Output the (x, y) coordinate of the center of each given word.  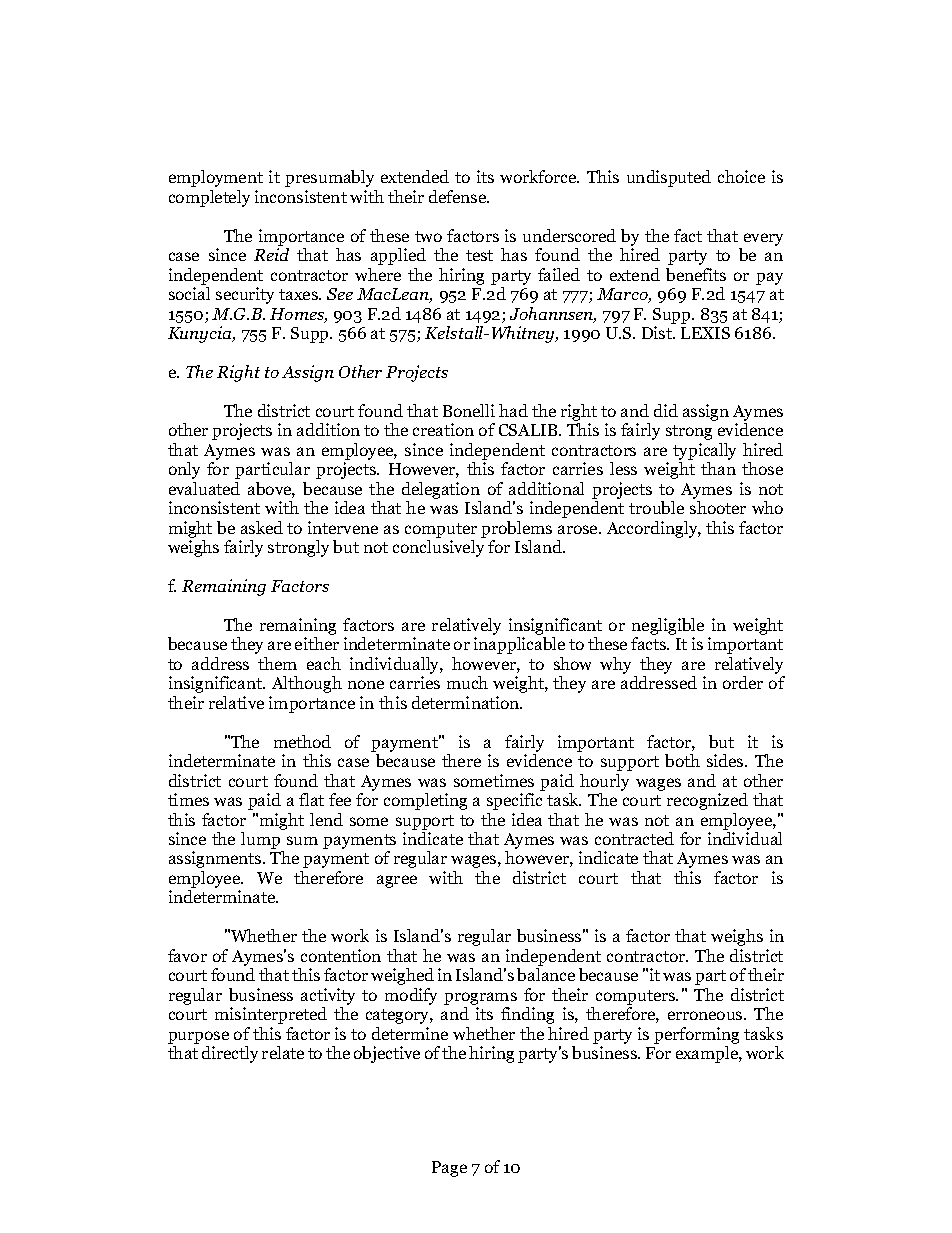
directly (230, 1054)
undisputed (669, 178)
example (708, 1054)
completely (209, 198)
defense (459, 196)
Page (449, 1169)
